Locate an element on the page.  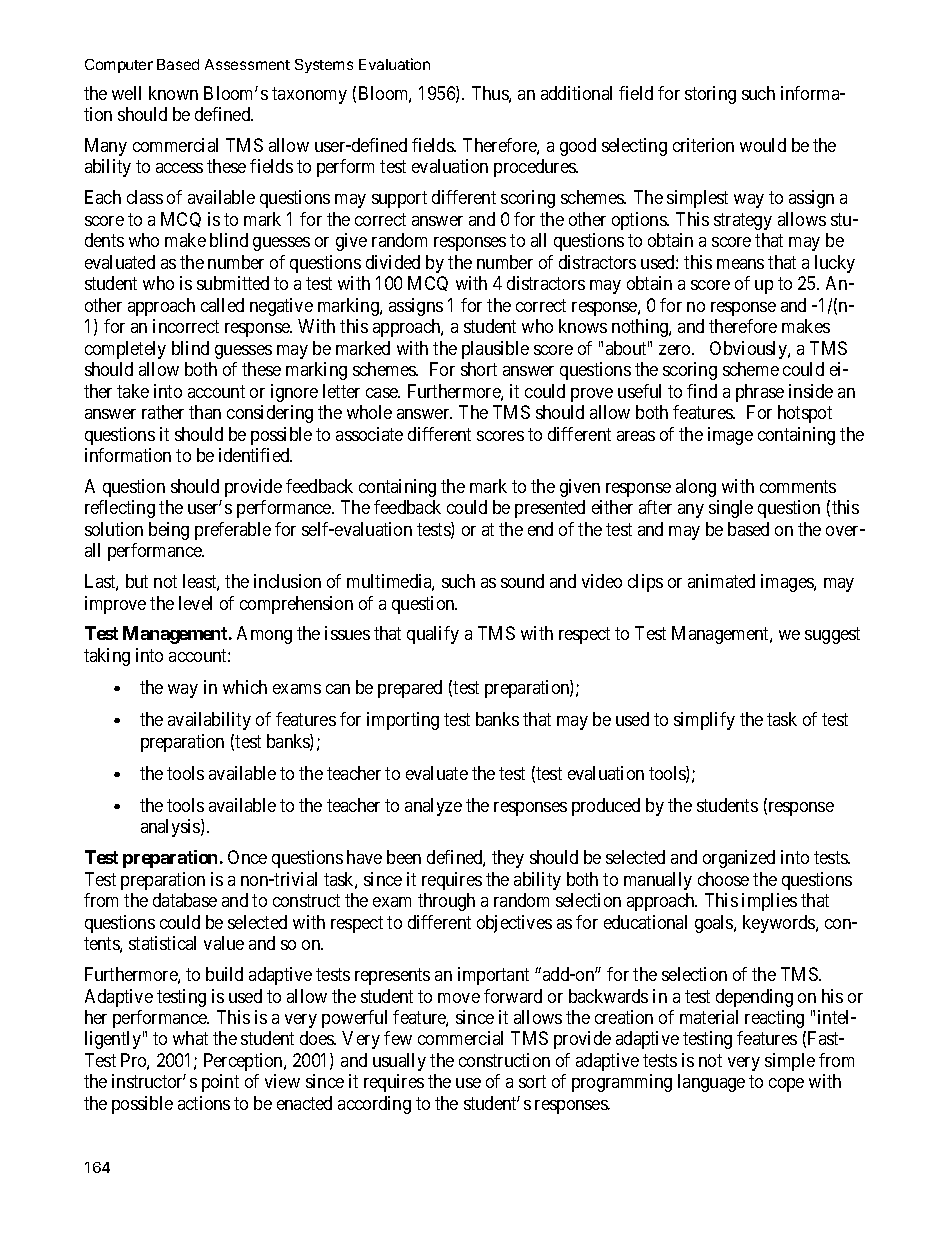
short is located at coordinates (479, 369).
